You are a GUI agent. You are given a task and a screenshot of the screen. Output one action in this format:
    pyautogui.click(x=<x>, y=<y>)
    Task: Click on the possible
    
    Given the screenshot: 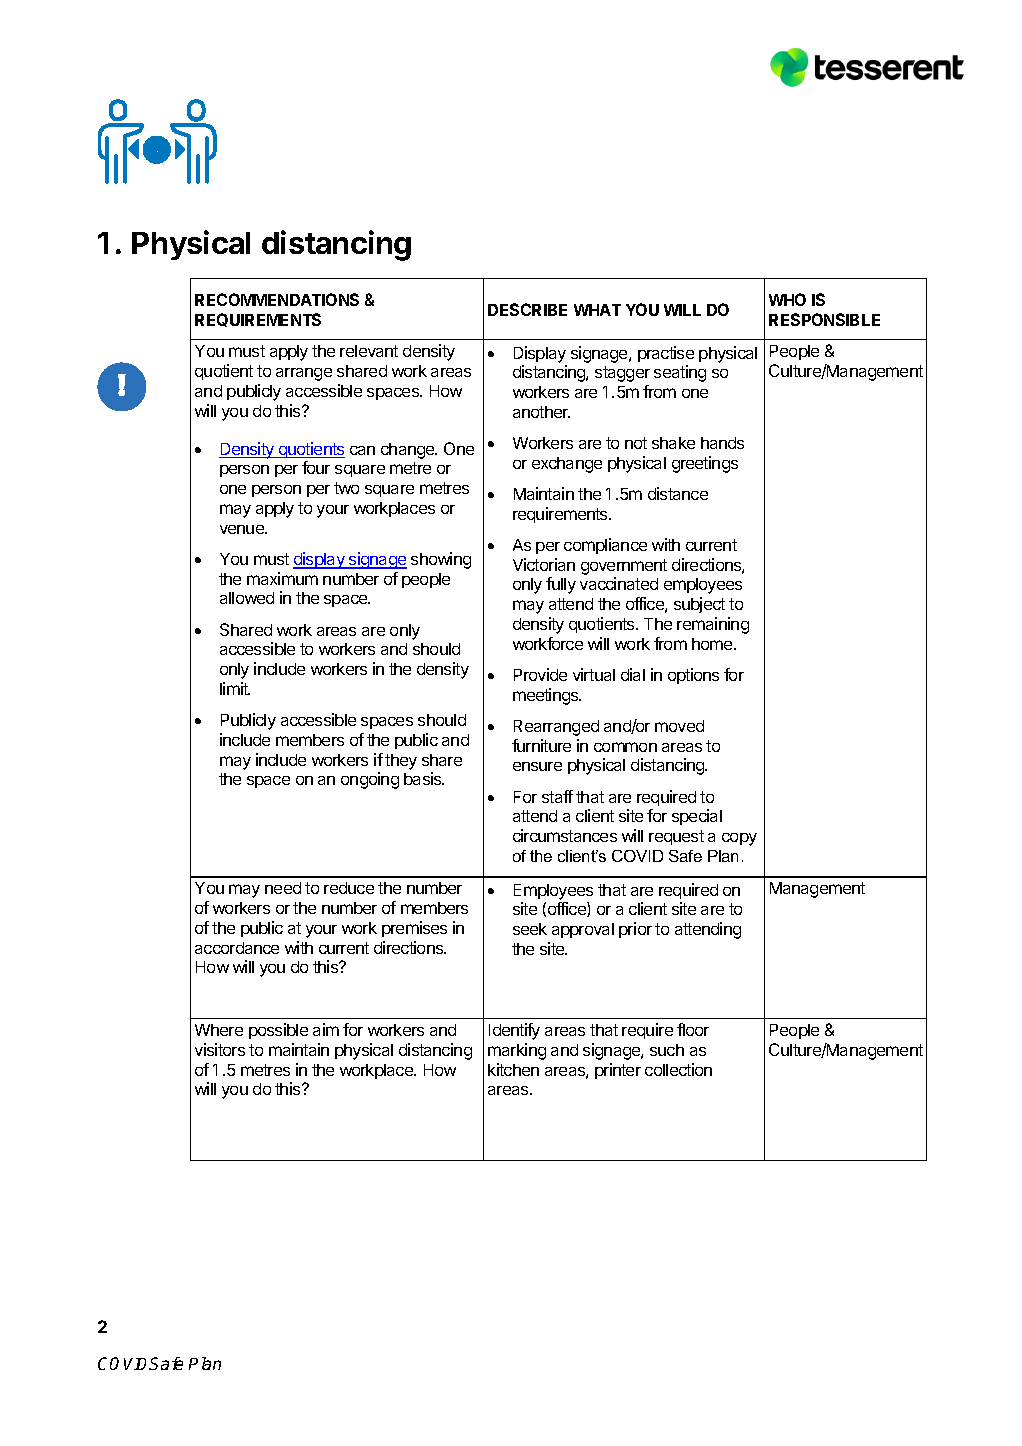 What is the action you would take?
    pyautogui.click(x=278, y=1031)
